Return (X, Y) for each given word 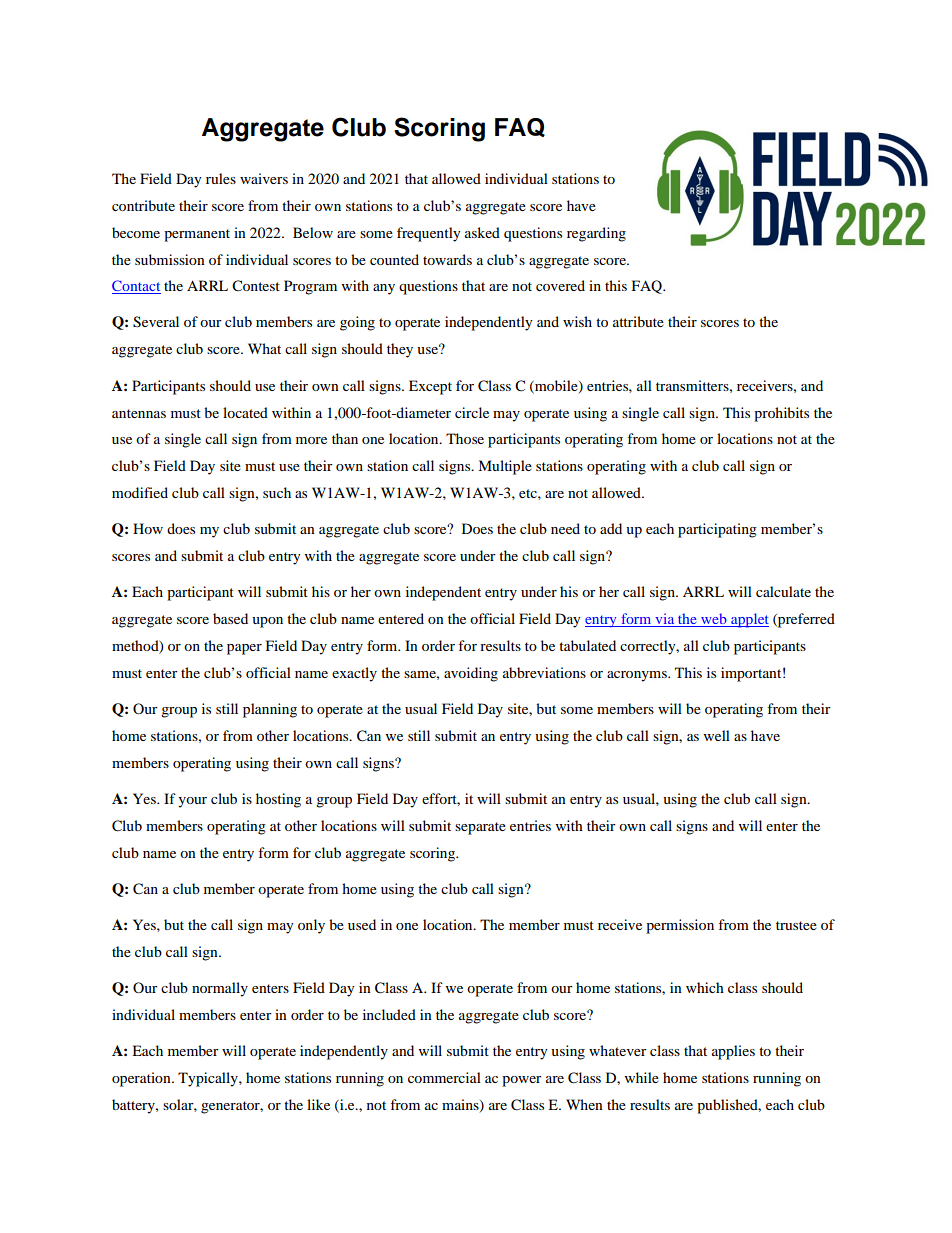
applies (733, 1052)
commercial (444, 1077)
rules (221, 178)
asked (482, 232)
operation (142, 1079)
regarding (596, 234)
